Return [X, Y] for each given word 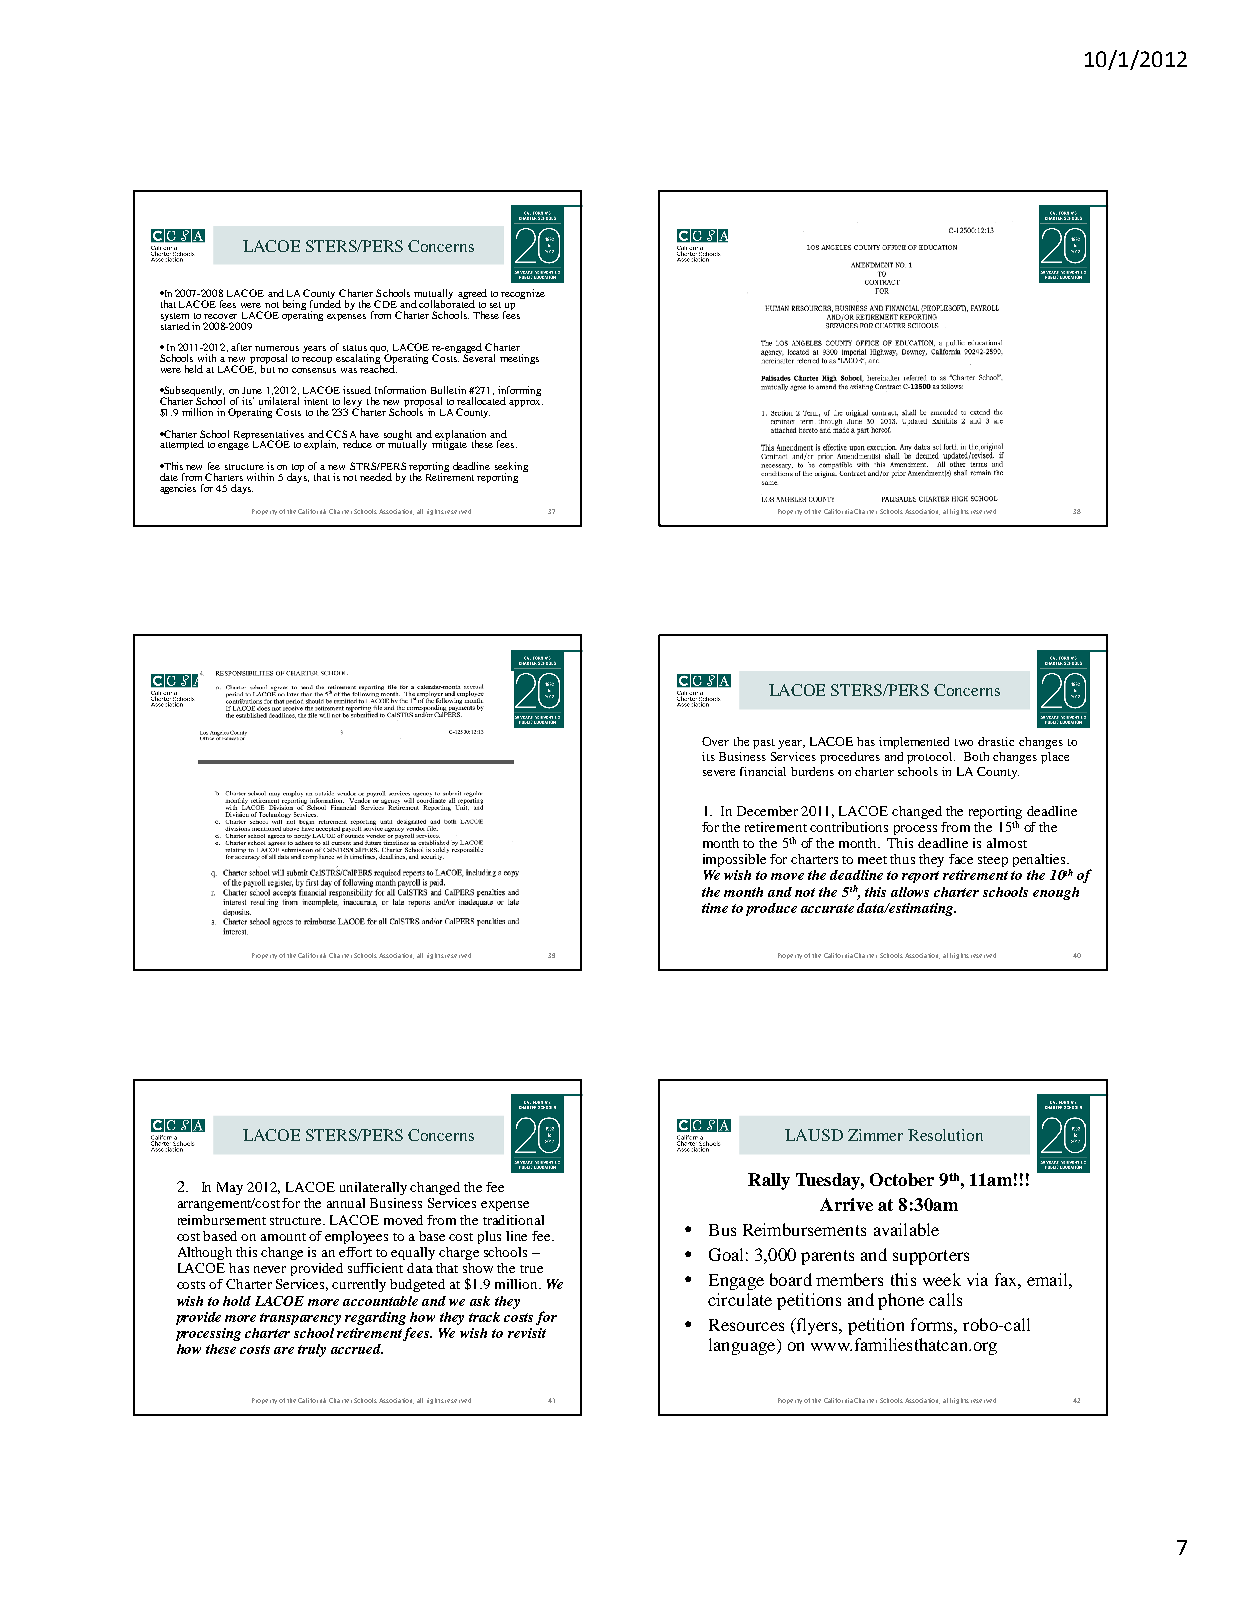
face [961, 859]
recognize [523, 294]
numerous [277, 348]
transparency [300, 1319]
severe [719, 773]
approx [526, 403]
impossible [734, 860]
